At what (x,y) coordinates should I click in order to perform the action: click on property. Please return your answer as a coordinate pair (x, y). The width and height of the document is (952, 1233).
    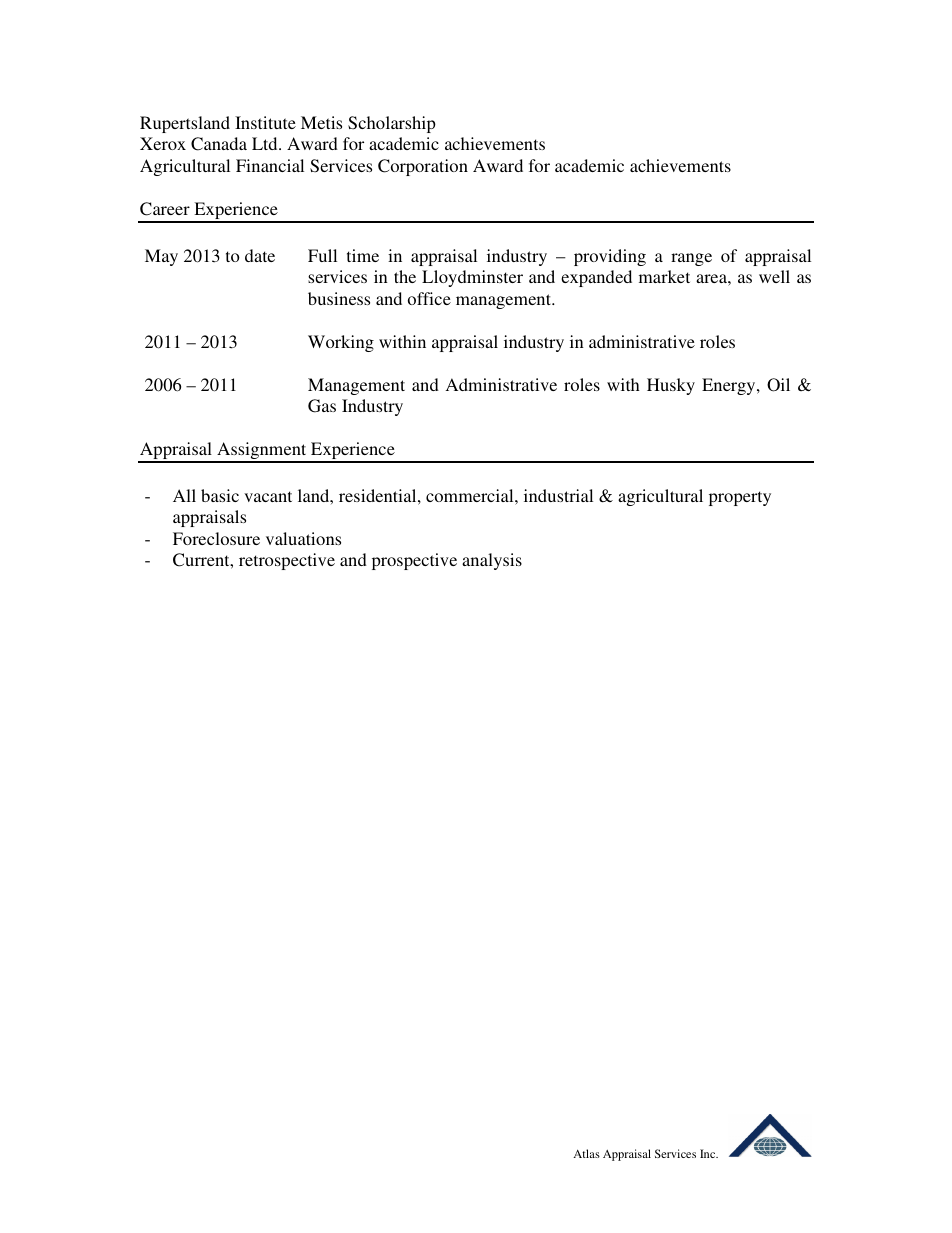
    Looking at the image, I should click on (740, 498).
